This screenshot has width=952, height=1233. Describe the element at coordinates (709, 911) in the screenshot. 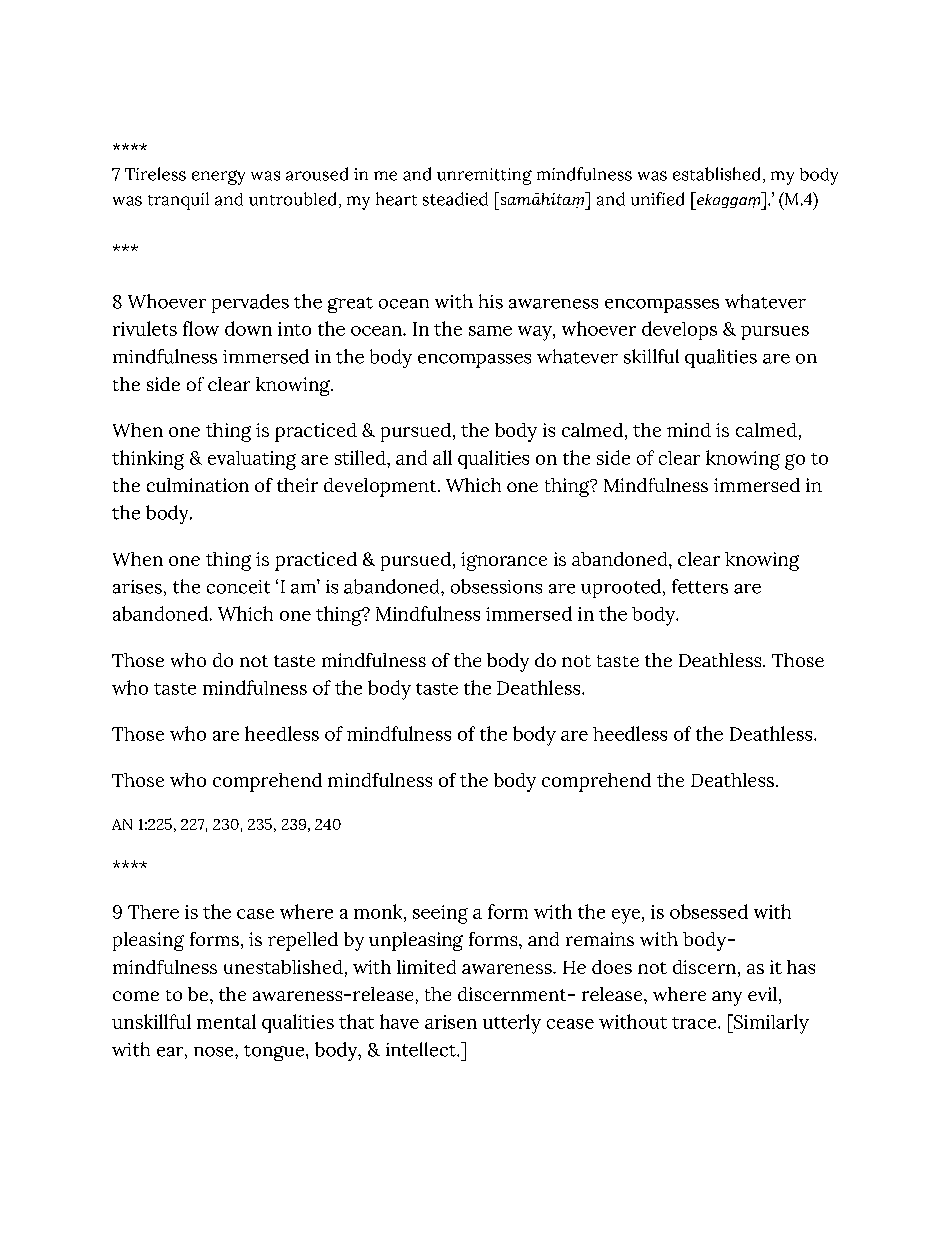

I see `obsessed` at that location.
